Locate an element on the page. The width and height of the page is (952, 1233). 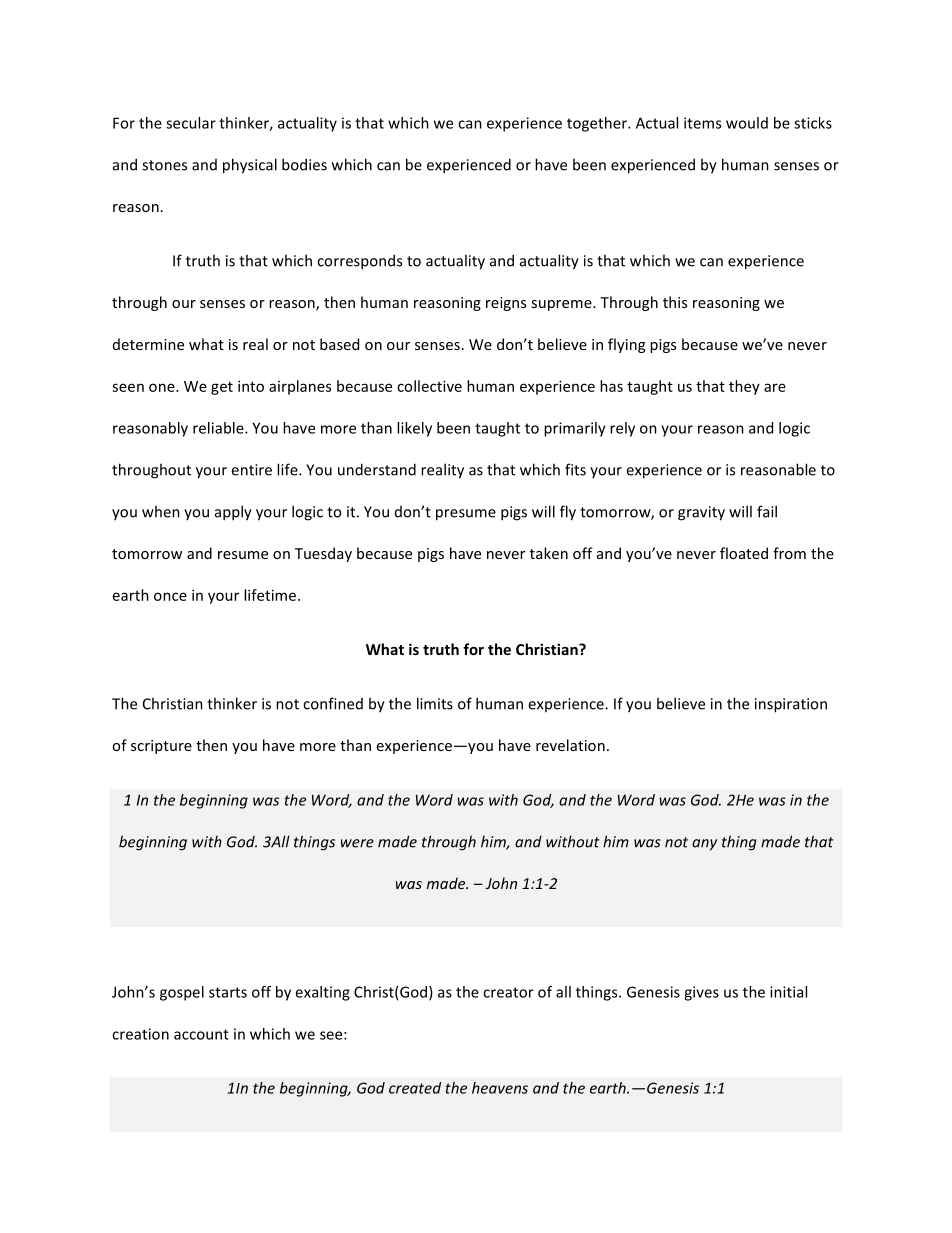
together is located at coordinates (598, 124).
